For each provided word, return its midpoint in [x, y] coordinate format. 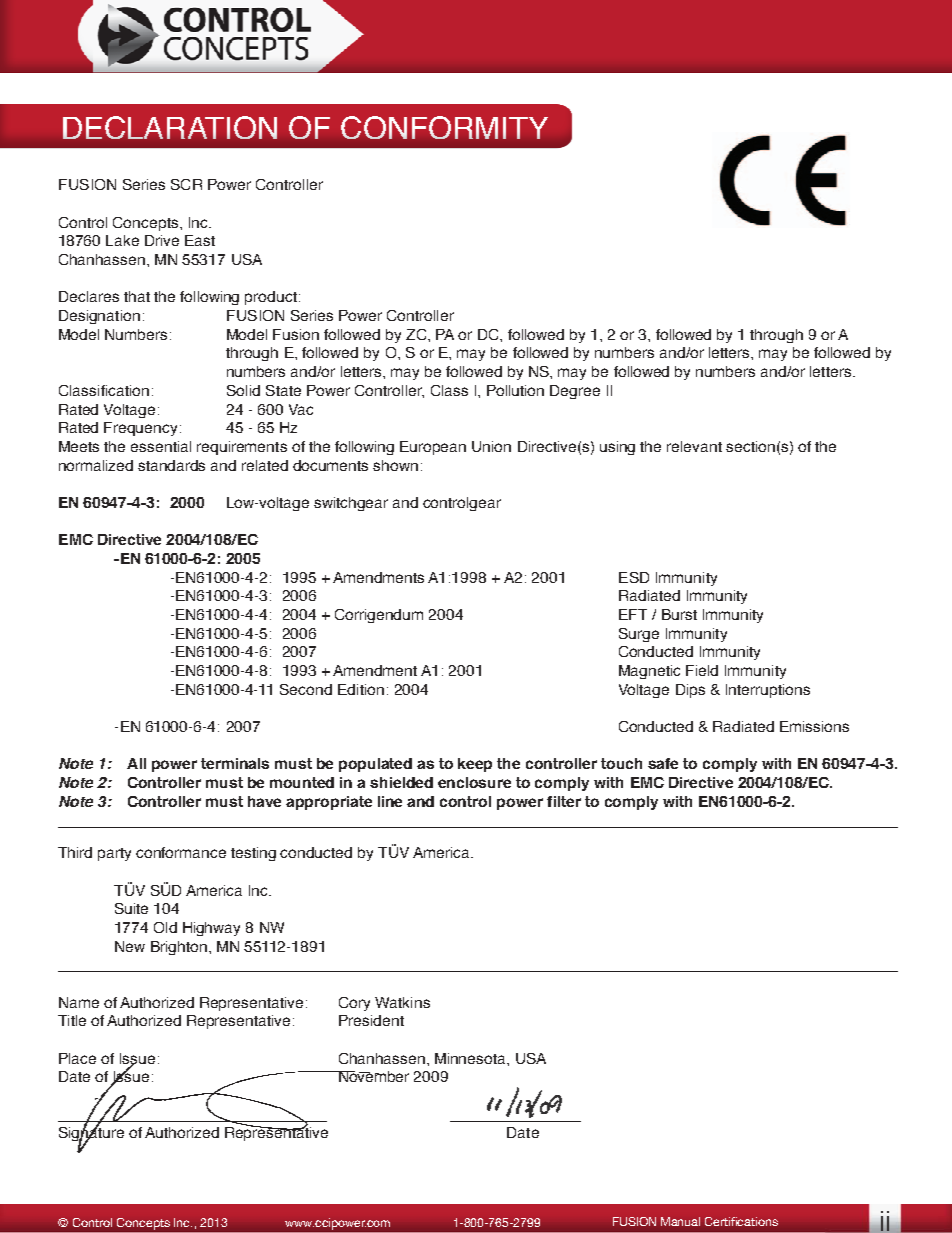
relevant [694, 446]
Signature [91, 1134]
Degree [575, 392]
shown [395, 465]
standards [171, 465]
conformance [181, 852]
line [390, 801]
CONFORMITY [444, 127]
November [373, 1076]
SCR [186, 184]
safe [663, 763]
